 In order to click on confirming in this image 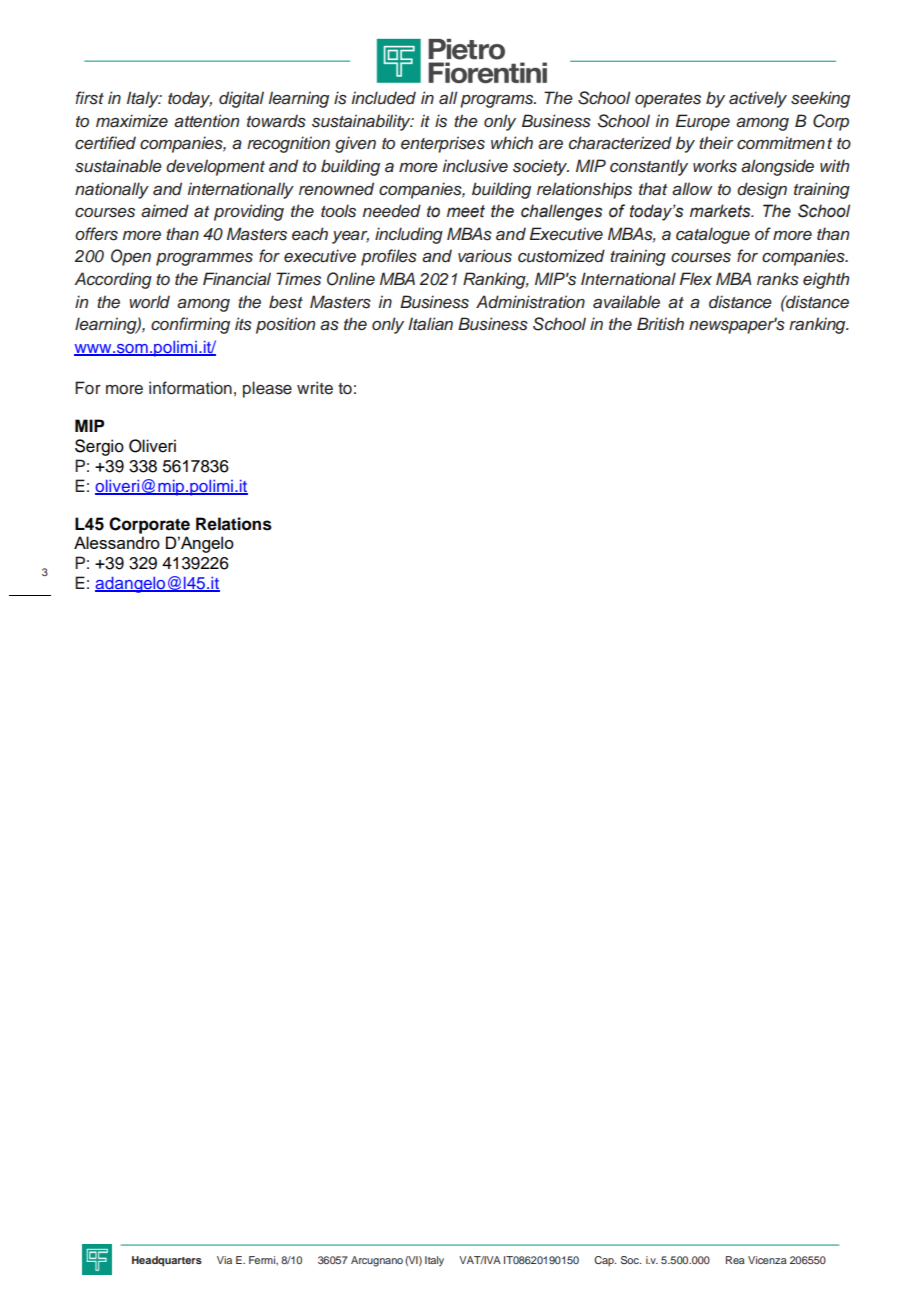, I will do `click(190, 325)`.
